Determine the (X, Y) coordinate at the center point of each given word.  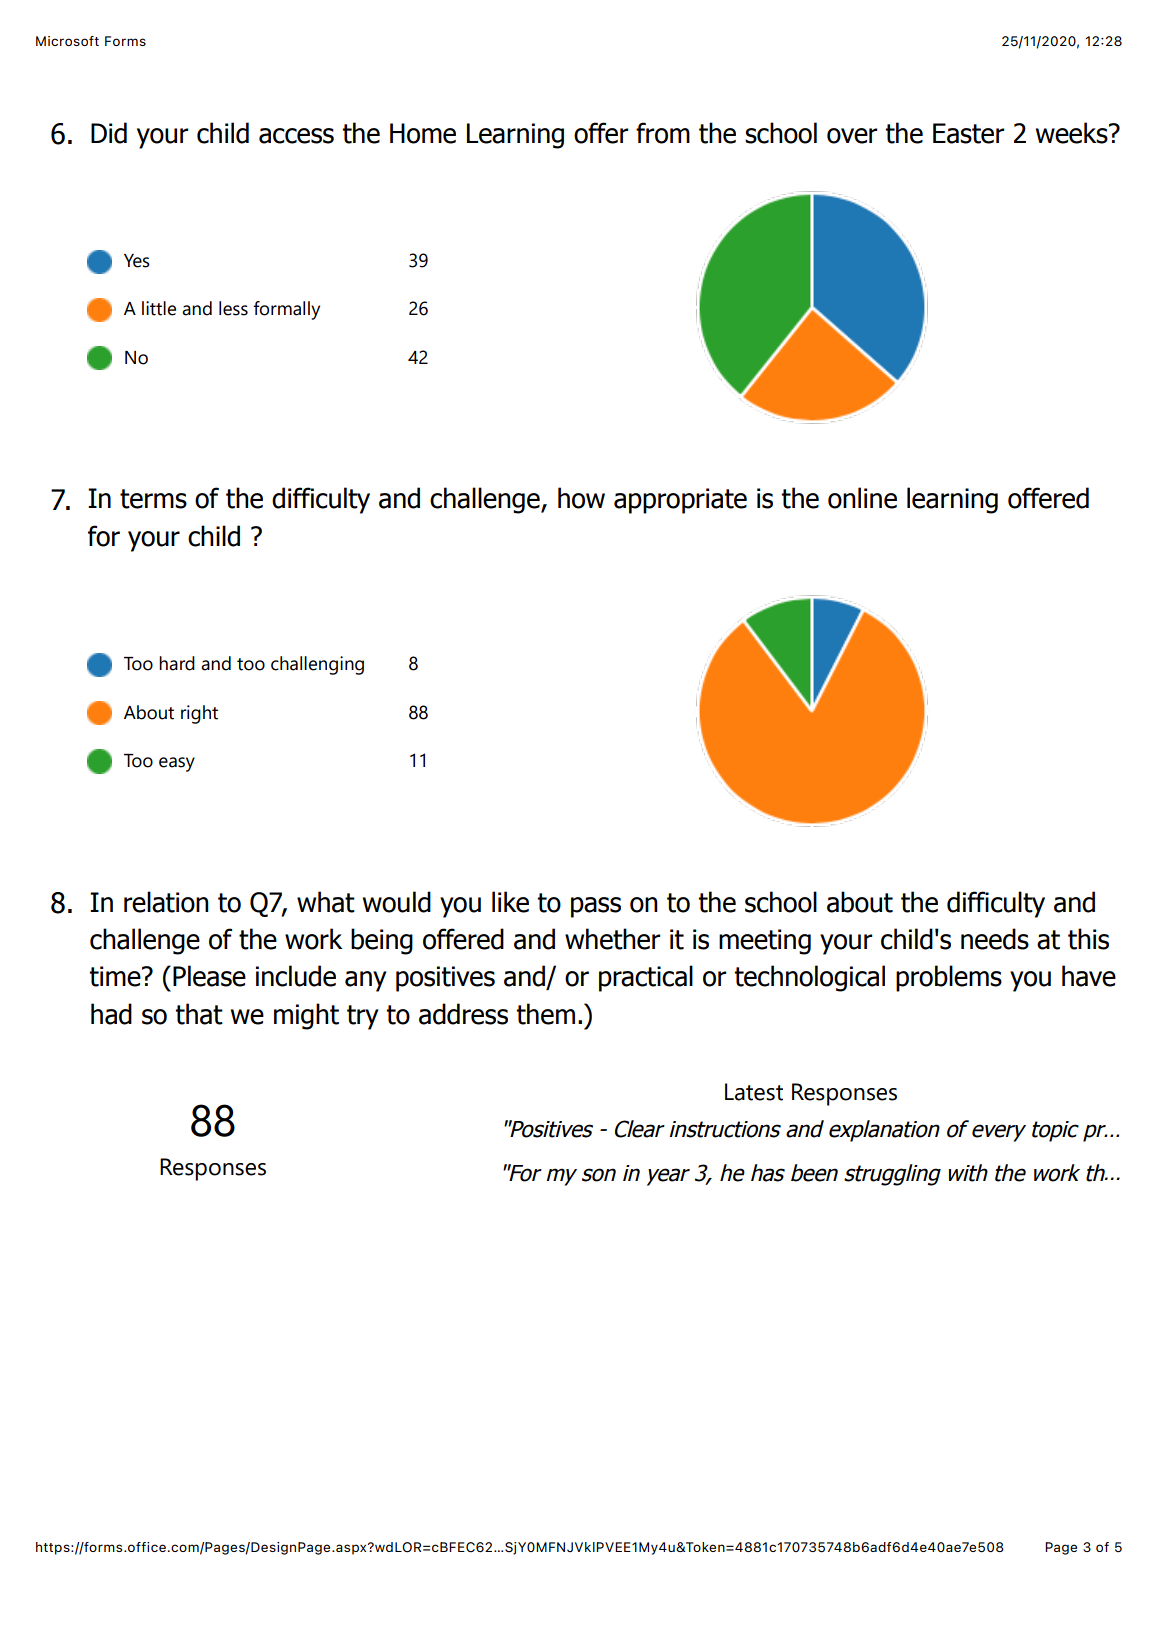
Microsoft (67, 41)
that (199, 1014)
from (663, 133)
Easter (968, 133)
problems (949, 978)
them (546, 1014)
